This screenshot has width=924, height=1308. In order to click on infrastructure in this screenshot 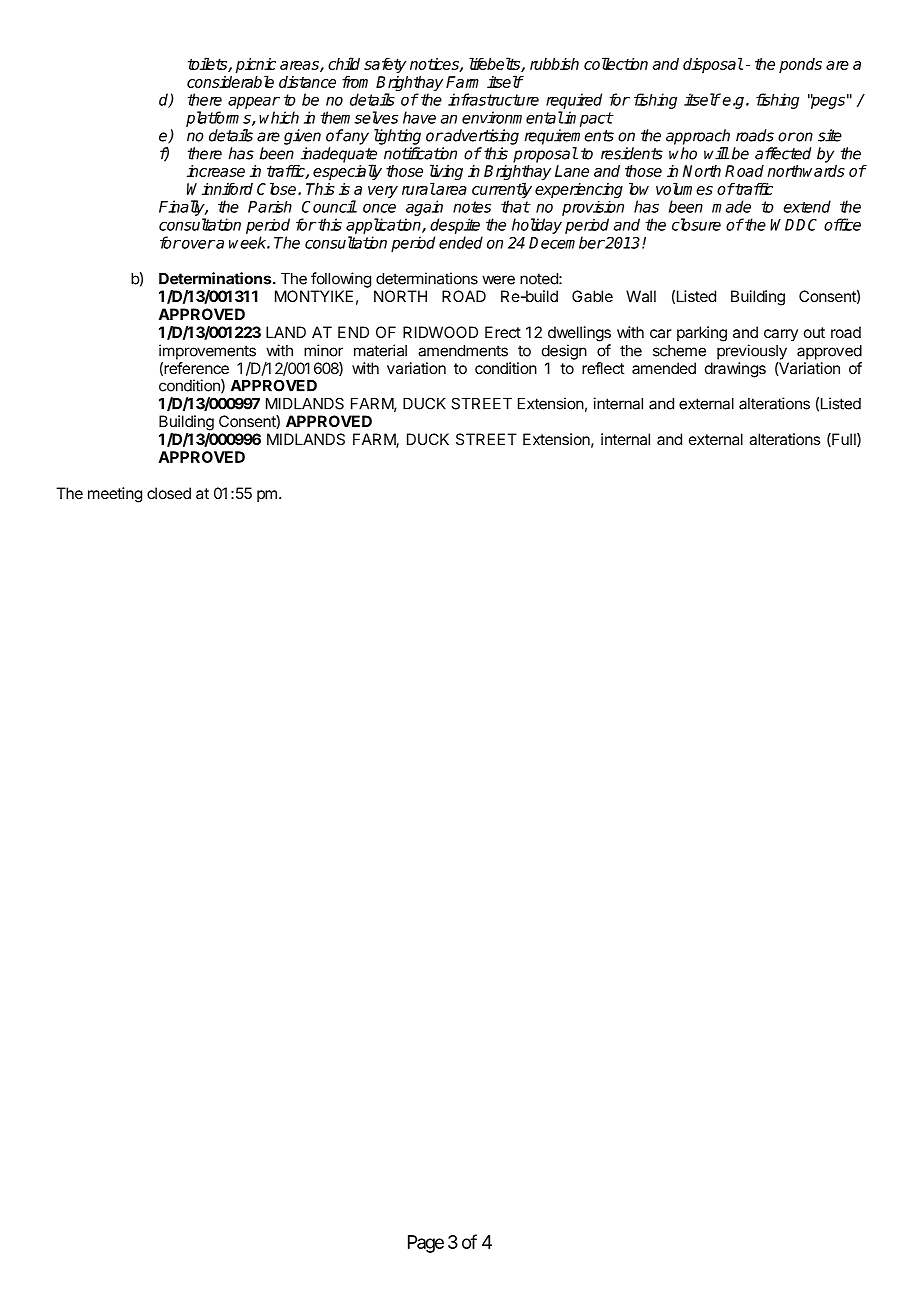, I will do `click(493, 99)`.
